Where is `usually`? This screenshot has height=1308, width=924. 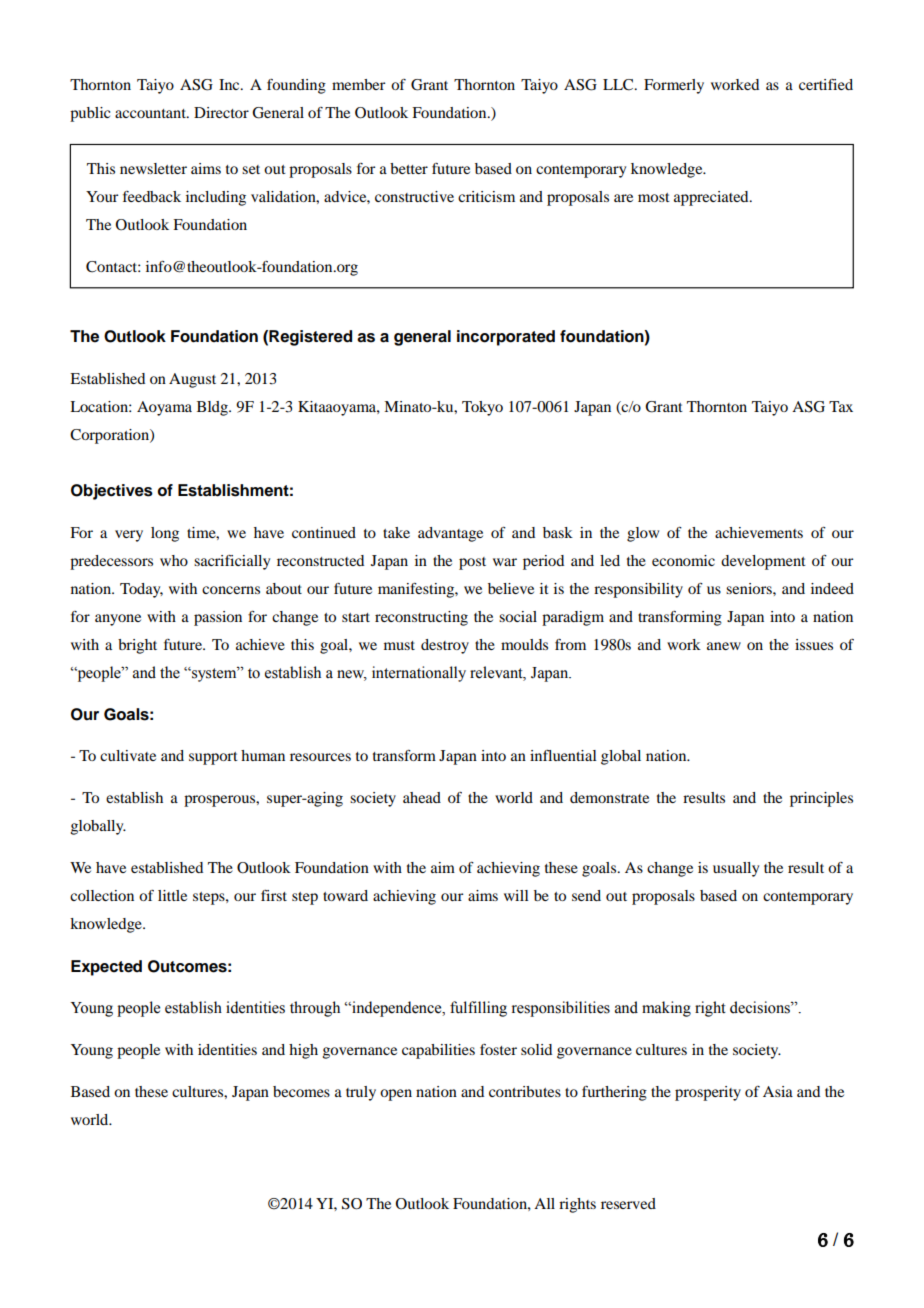
usually is located at coordinates (736, 869).
